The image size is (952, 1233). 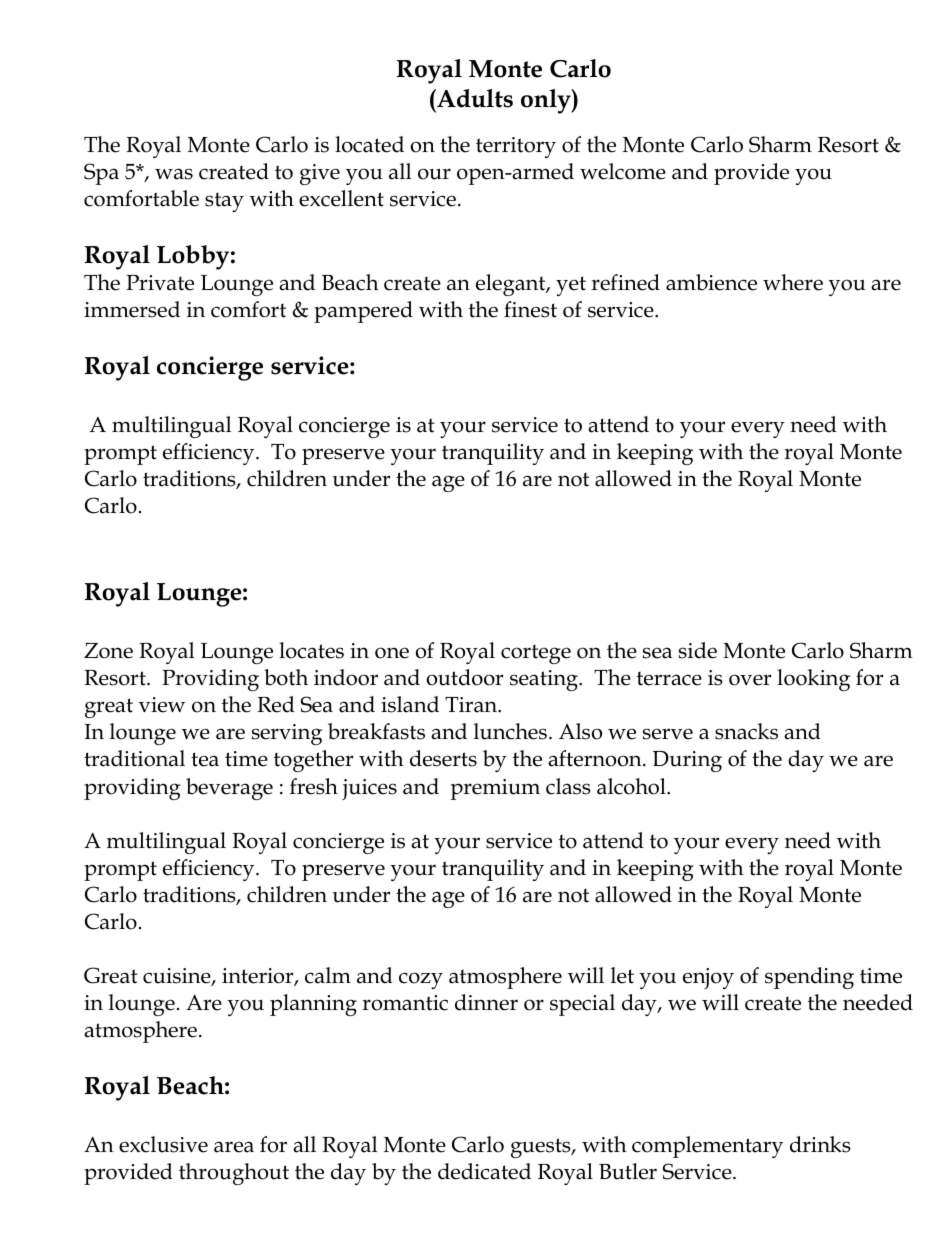 What do you see at coordinates (711, 282) in the page?
I see `ambience` at bounding box center [711, 282].
